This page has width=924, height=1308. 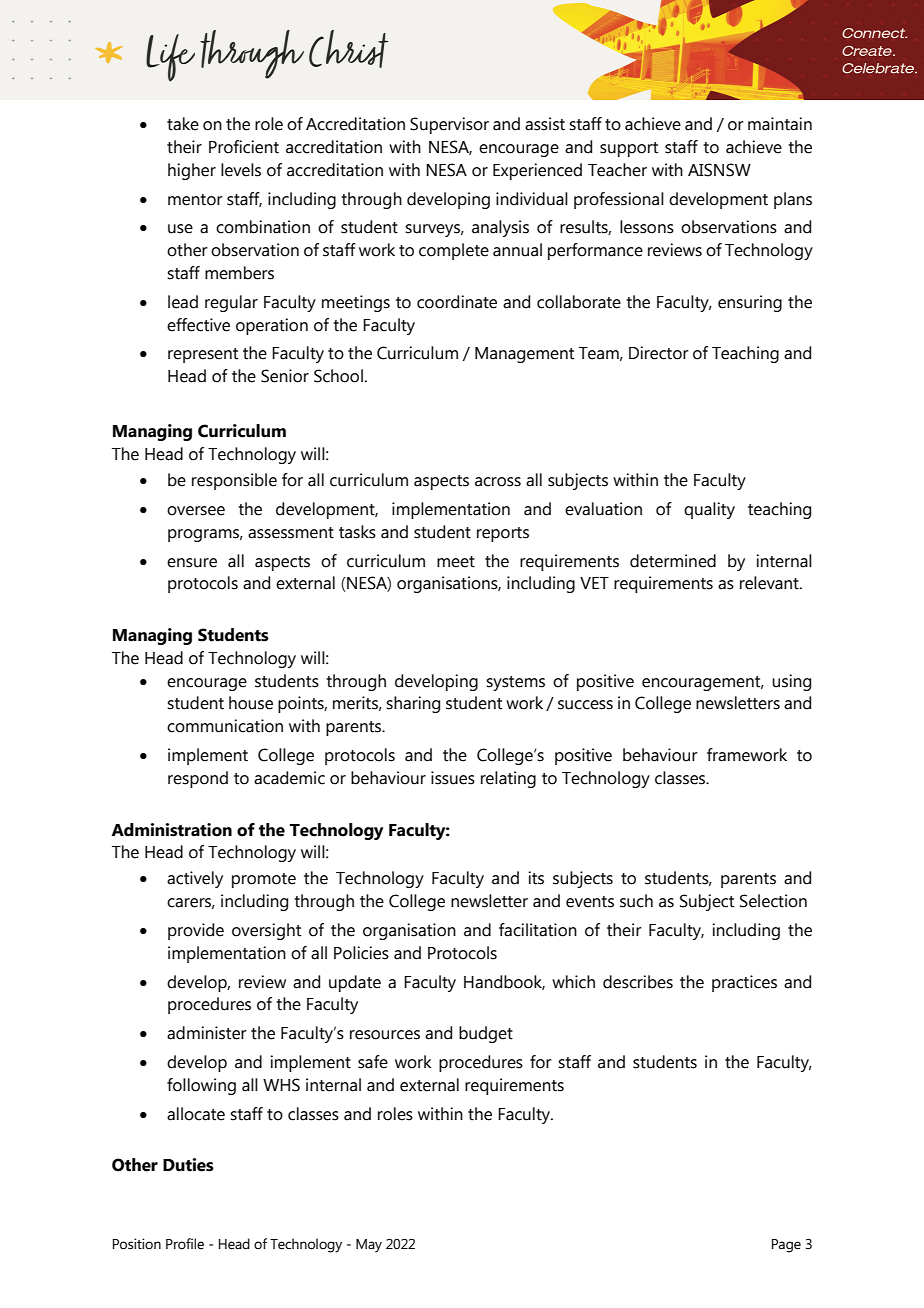 What do you see at coordinates (453, 778) in the page?
I see `issues` at bounding box center [453, 778].
